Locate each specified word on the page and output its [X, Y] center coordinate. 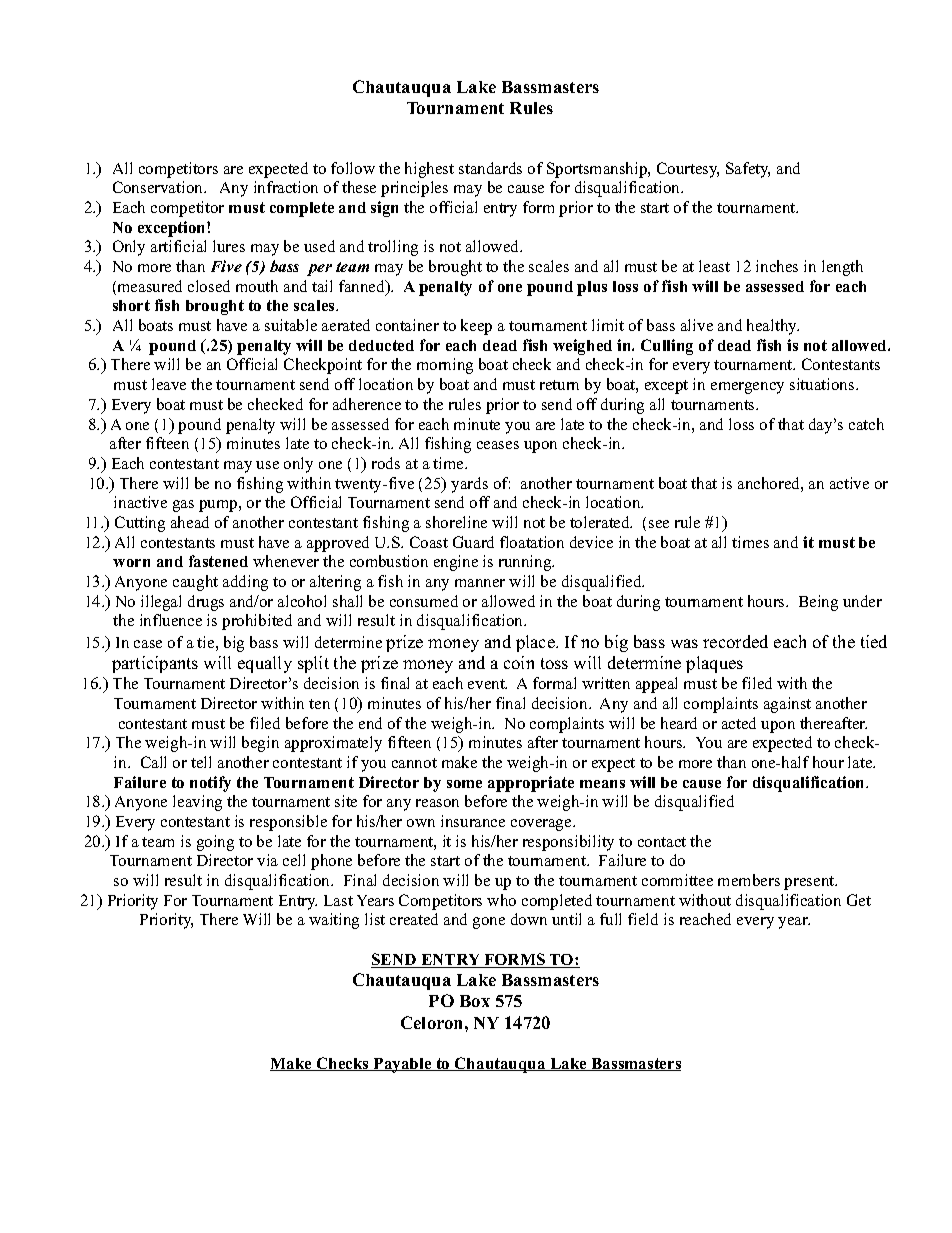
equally [265, 664]
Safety [748, 170]
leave [169, 384]
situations [823, 384]
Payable [403, 1065]
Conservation [159, 187]
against [787, 705]
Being [818, 603]
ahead [190, 522]
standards [490, 168]
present [810, 883]
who [501, 900]
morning [445, 366]
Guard [473, 542]
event [487, 684]
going [215, 843]
